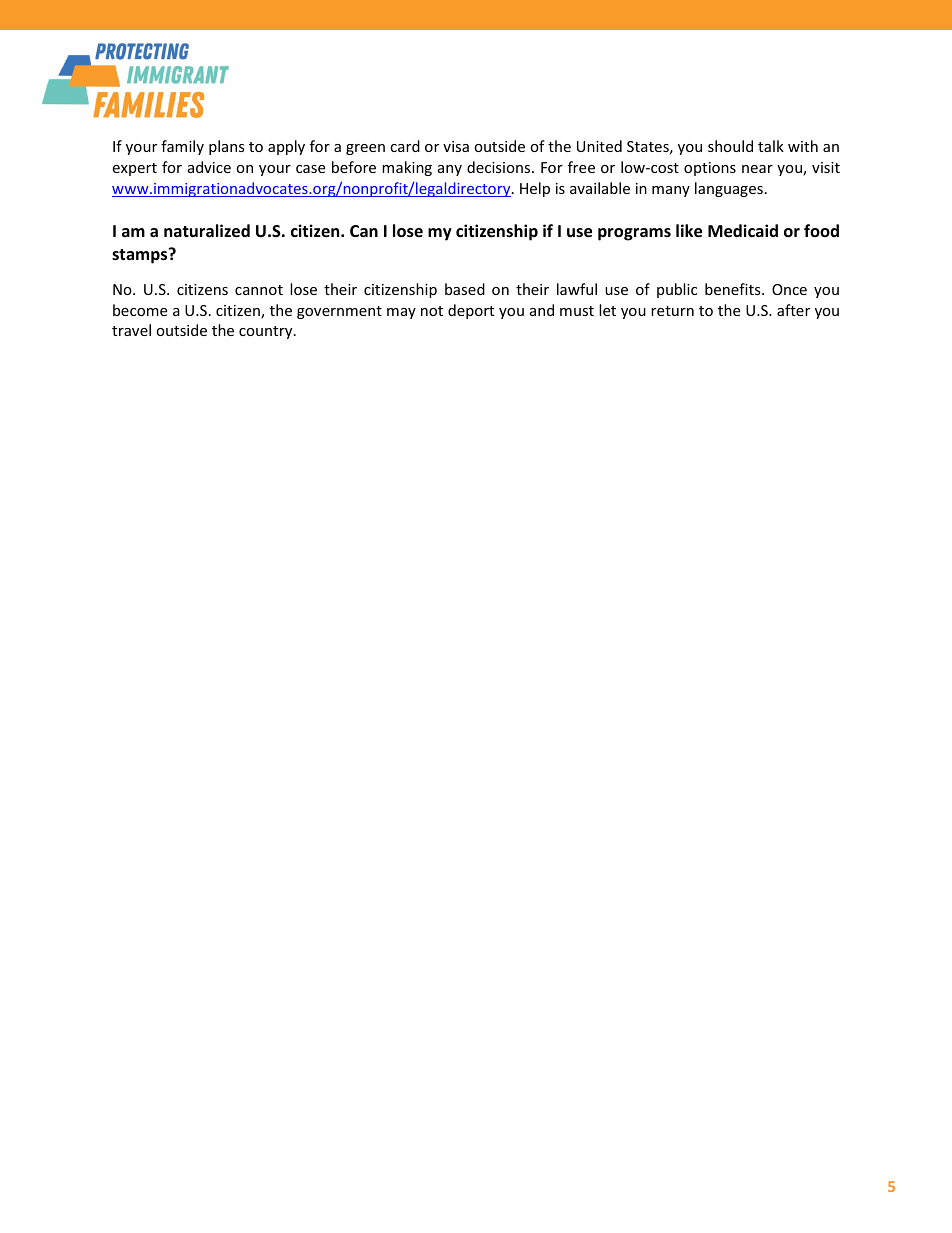  I want to click on country, so click(267, 332).
